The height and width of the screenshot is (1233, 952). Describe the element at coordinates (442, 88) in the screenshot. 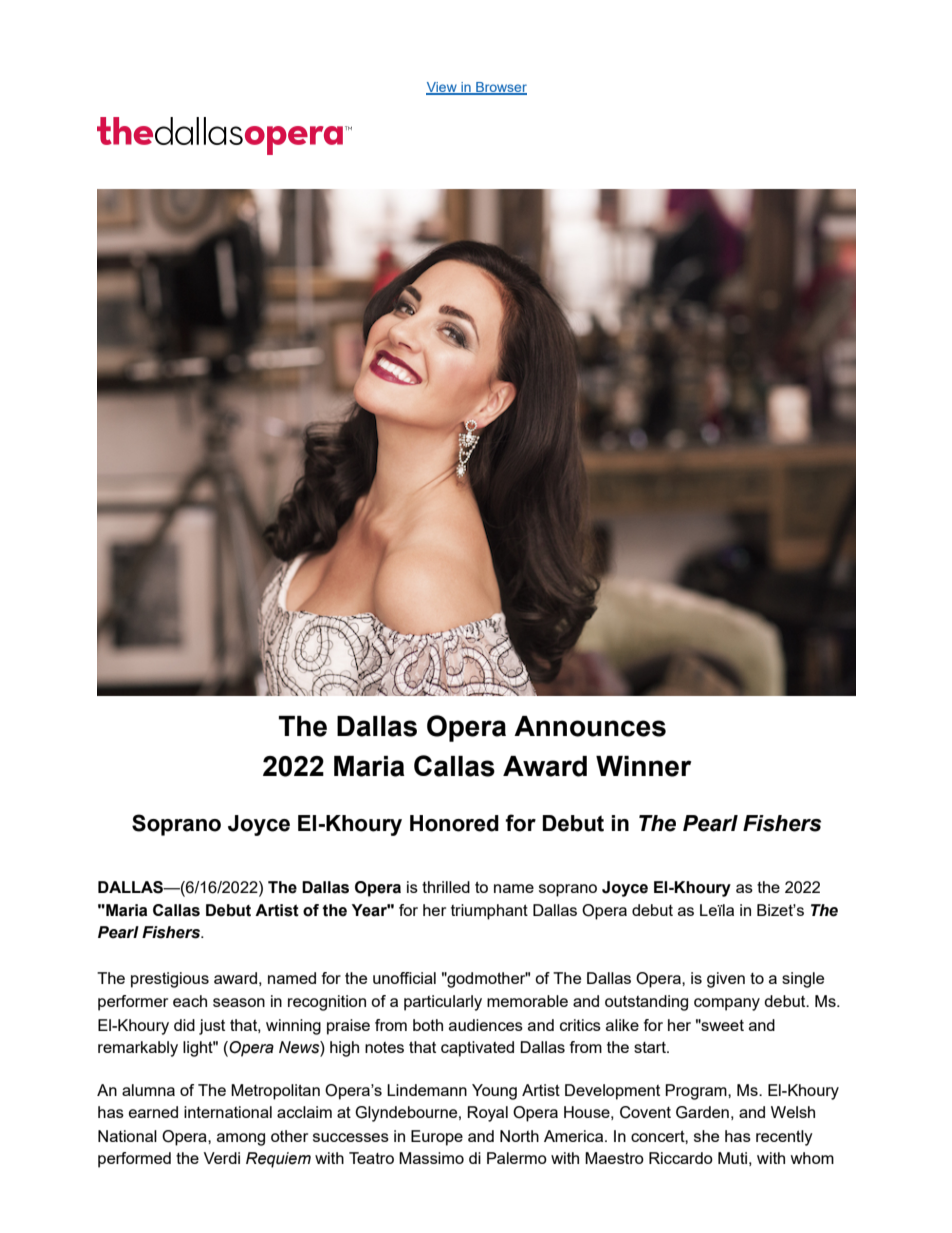

I see `View` at that location.
